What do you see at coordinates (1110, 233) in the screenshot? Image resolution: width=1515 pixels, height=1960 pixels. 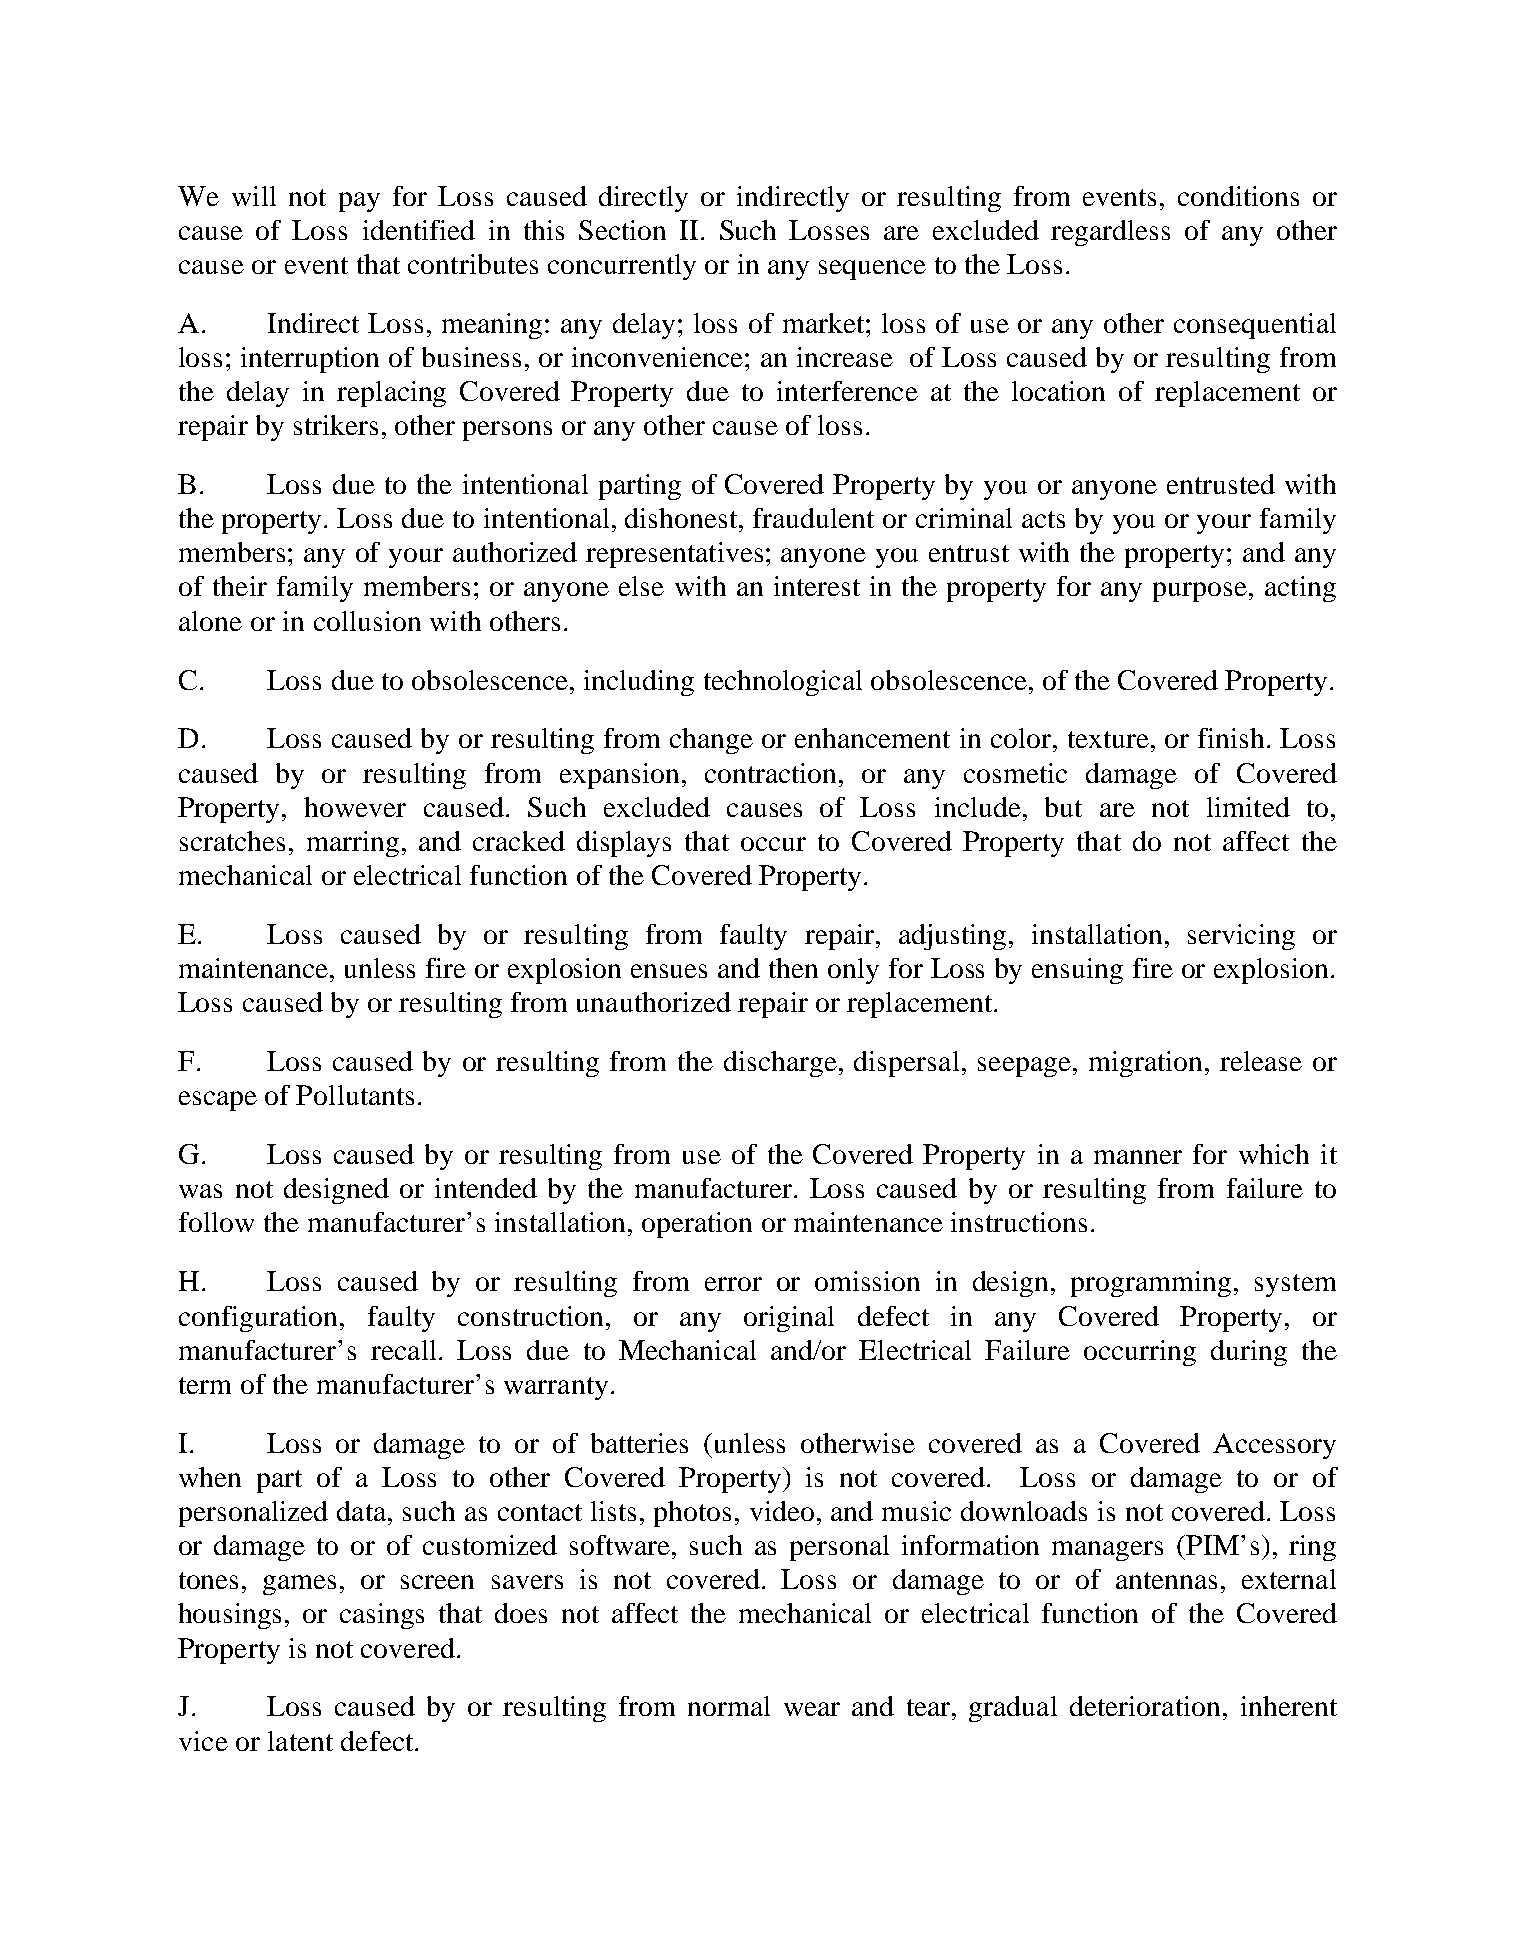 I see `regardless` at bounding box center [1110, 233].
